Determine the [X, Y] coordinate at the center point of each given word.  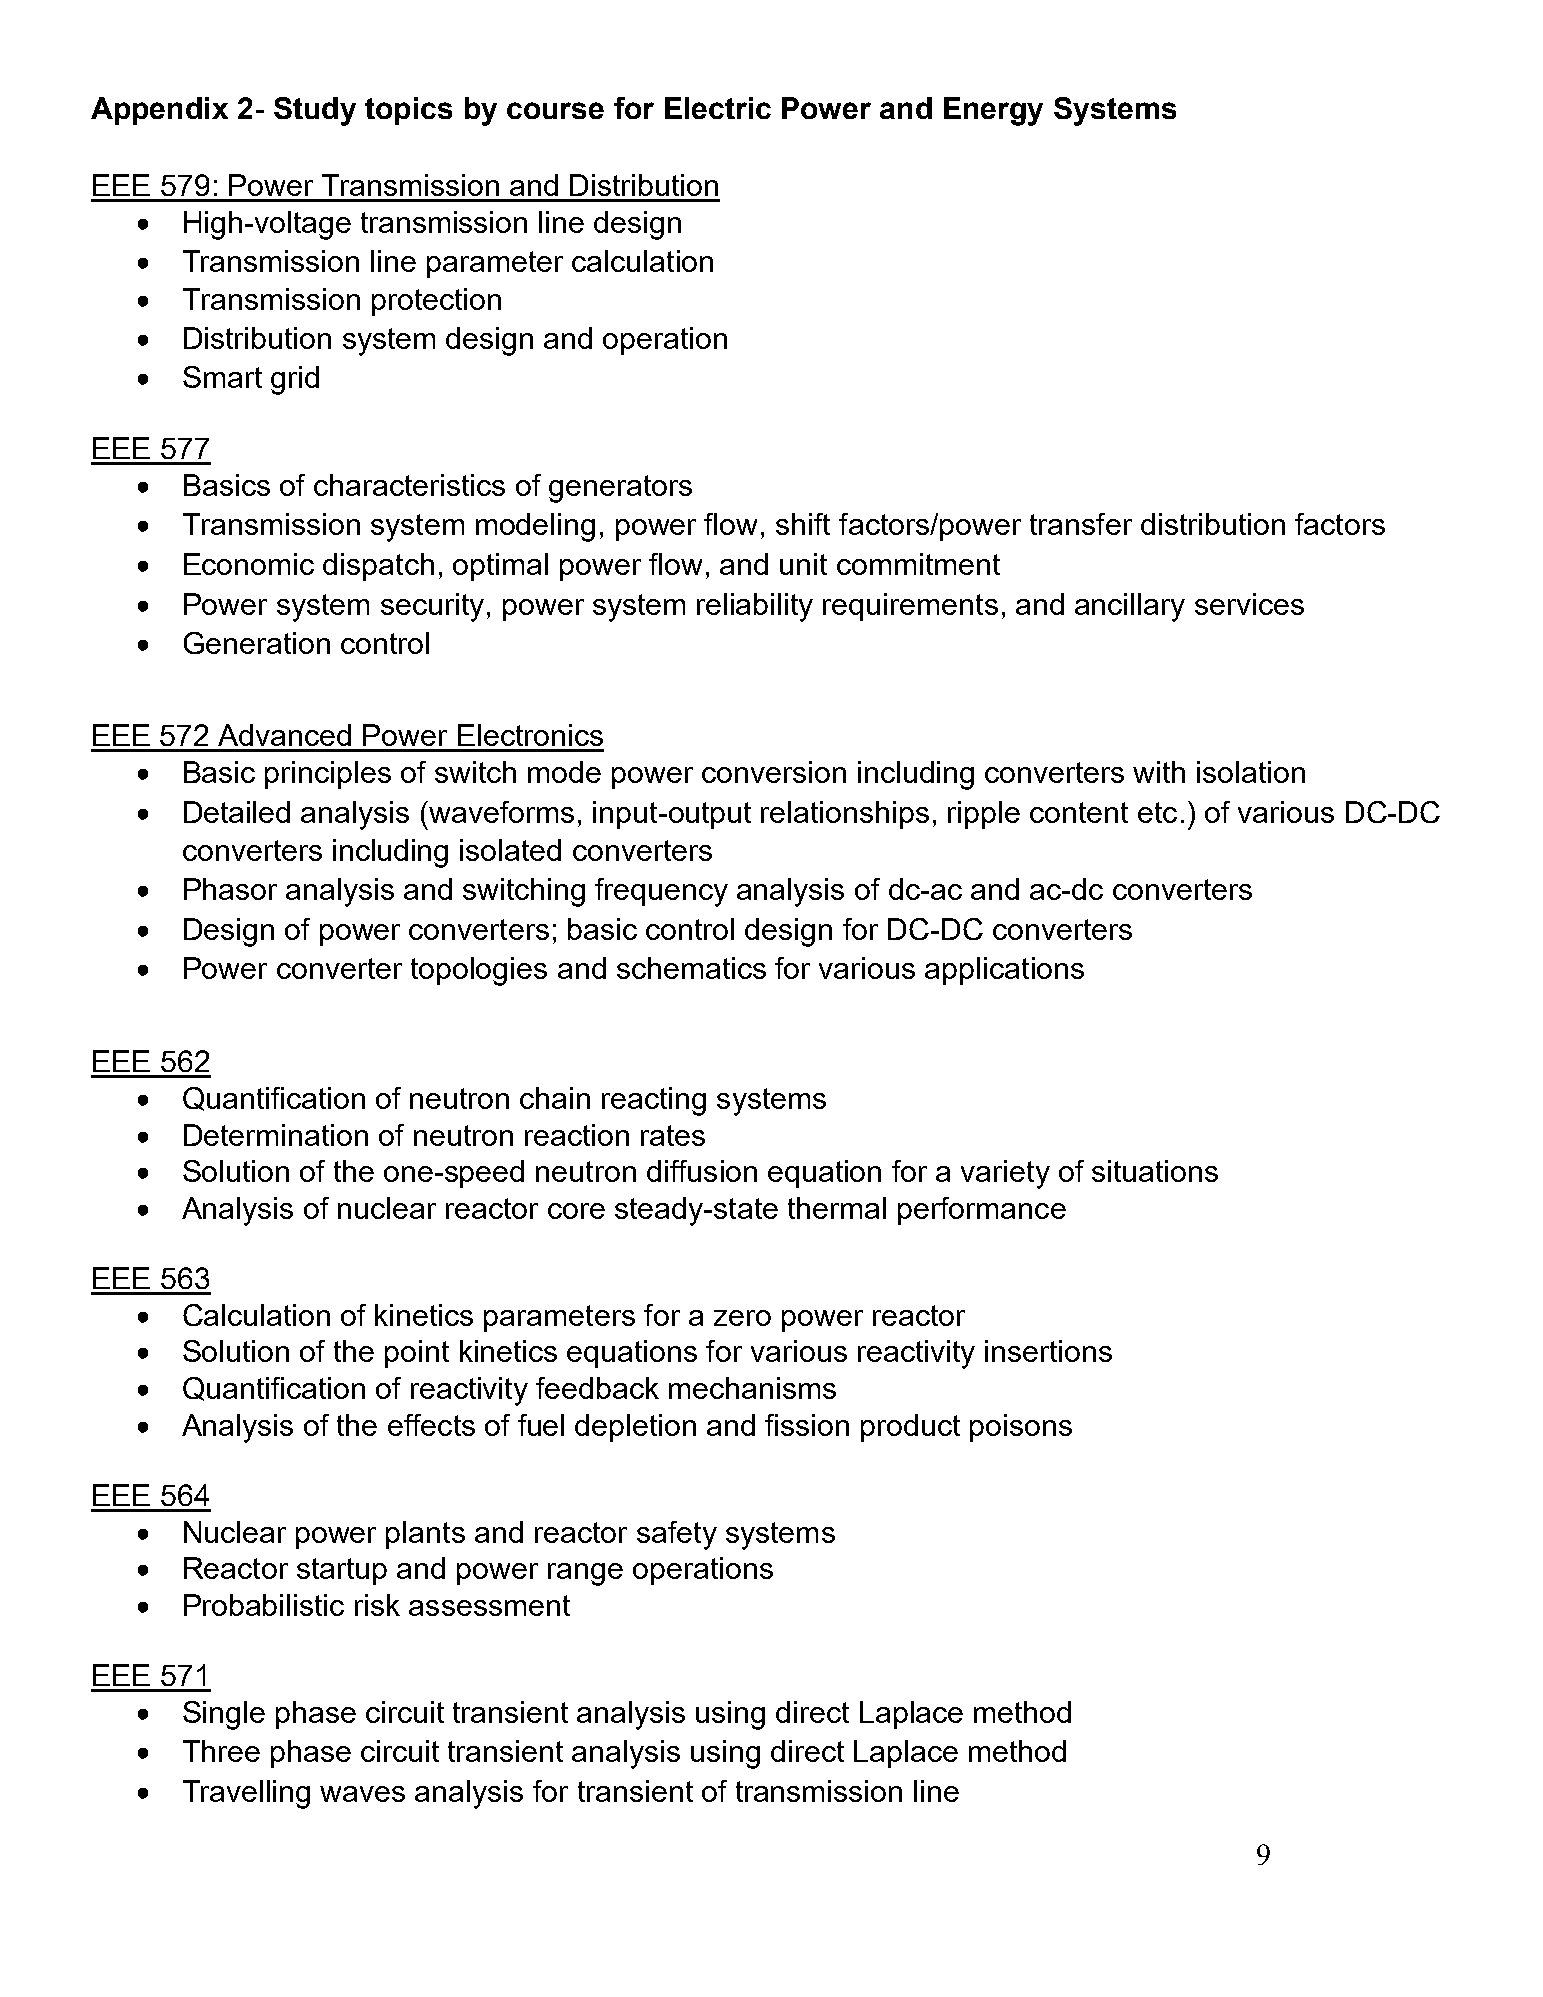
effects [431, 1425]
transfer [1081, 524]
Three [221, 1751]
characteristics [409, 485]
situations [1155, 1171]
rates [673, 1135]
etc [1157, 812]
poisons [1021, 1428]
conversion [774, 772]
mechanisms [752, 1388]
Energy [993, 111]
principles [328, 775]
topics [408, 111]
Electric [718, 108]
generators [620, 489]
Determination [276, 1135]
